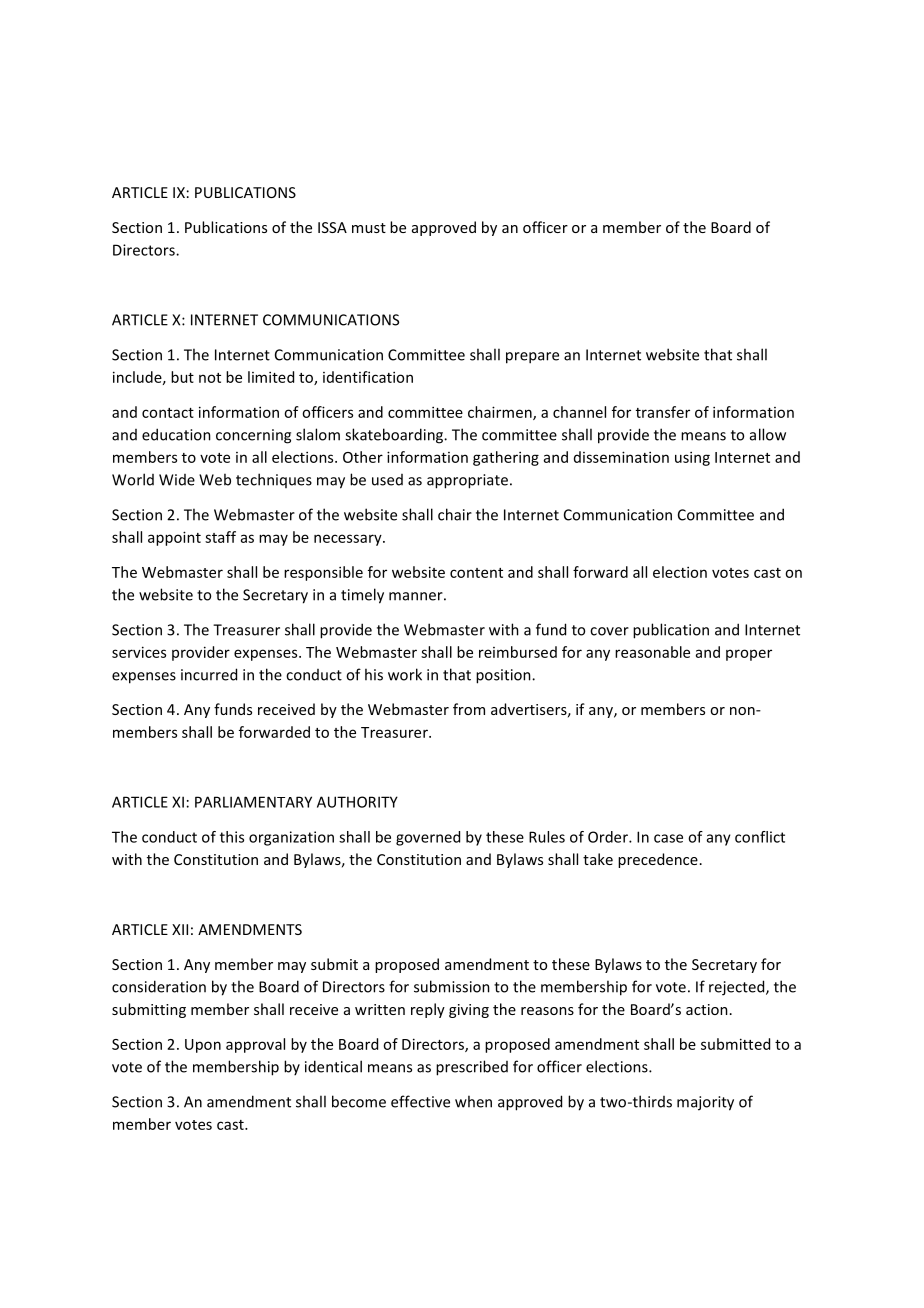 The height and width of the image is (1308, 924). Describe the element at coordinates (652, 652) in the image. I see `reasonable` at that location.
